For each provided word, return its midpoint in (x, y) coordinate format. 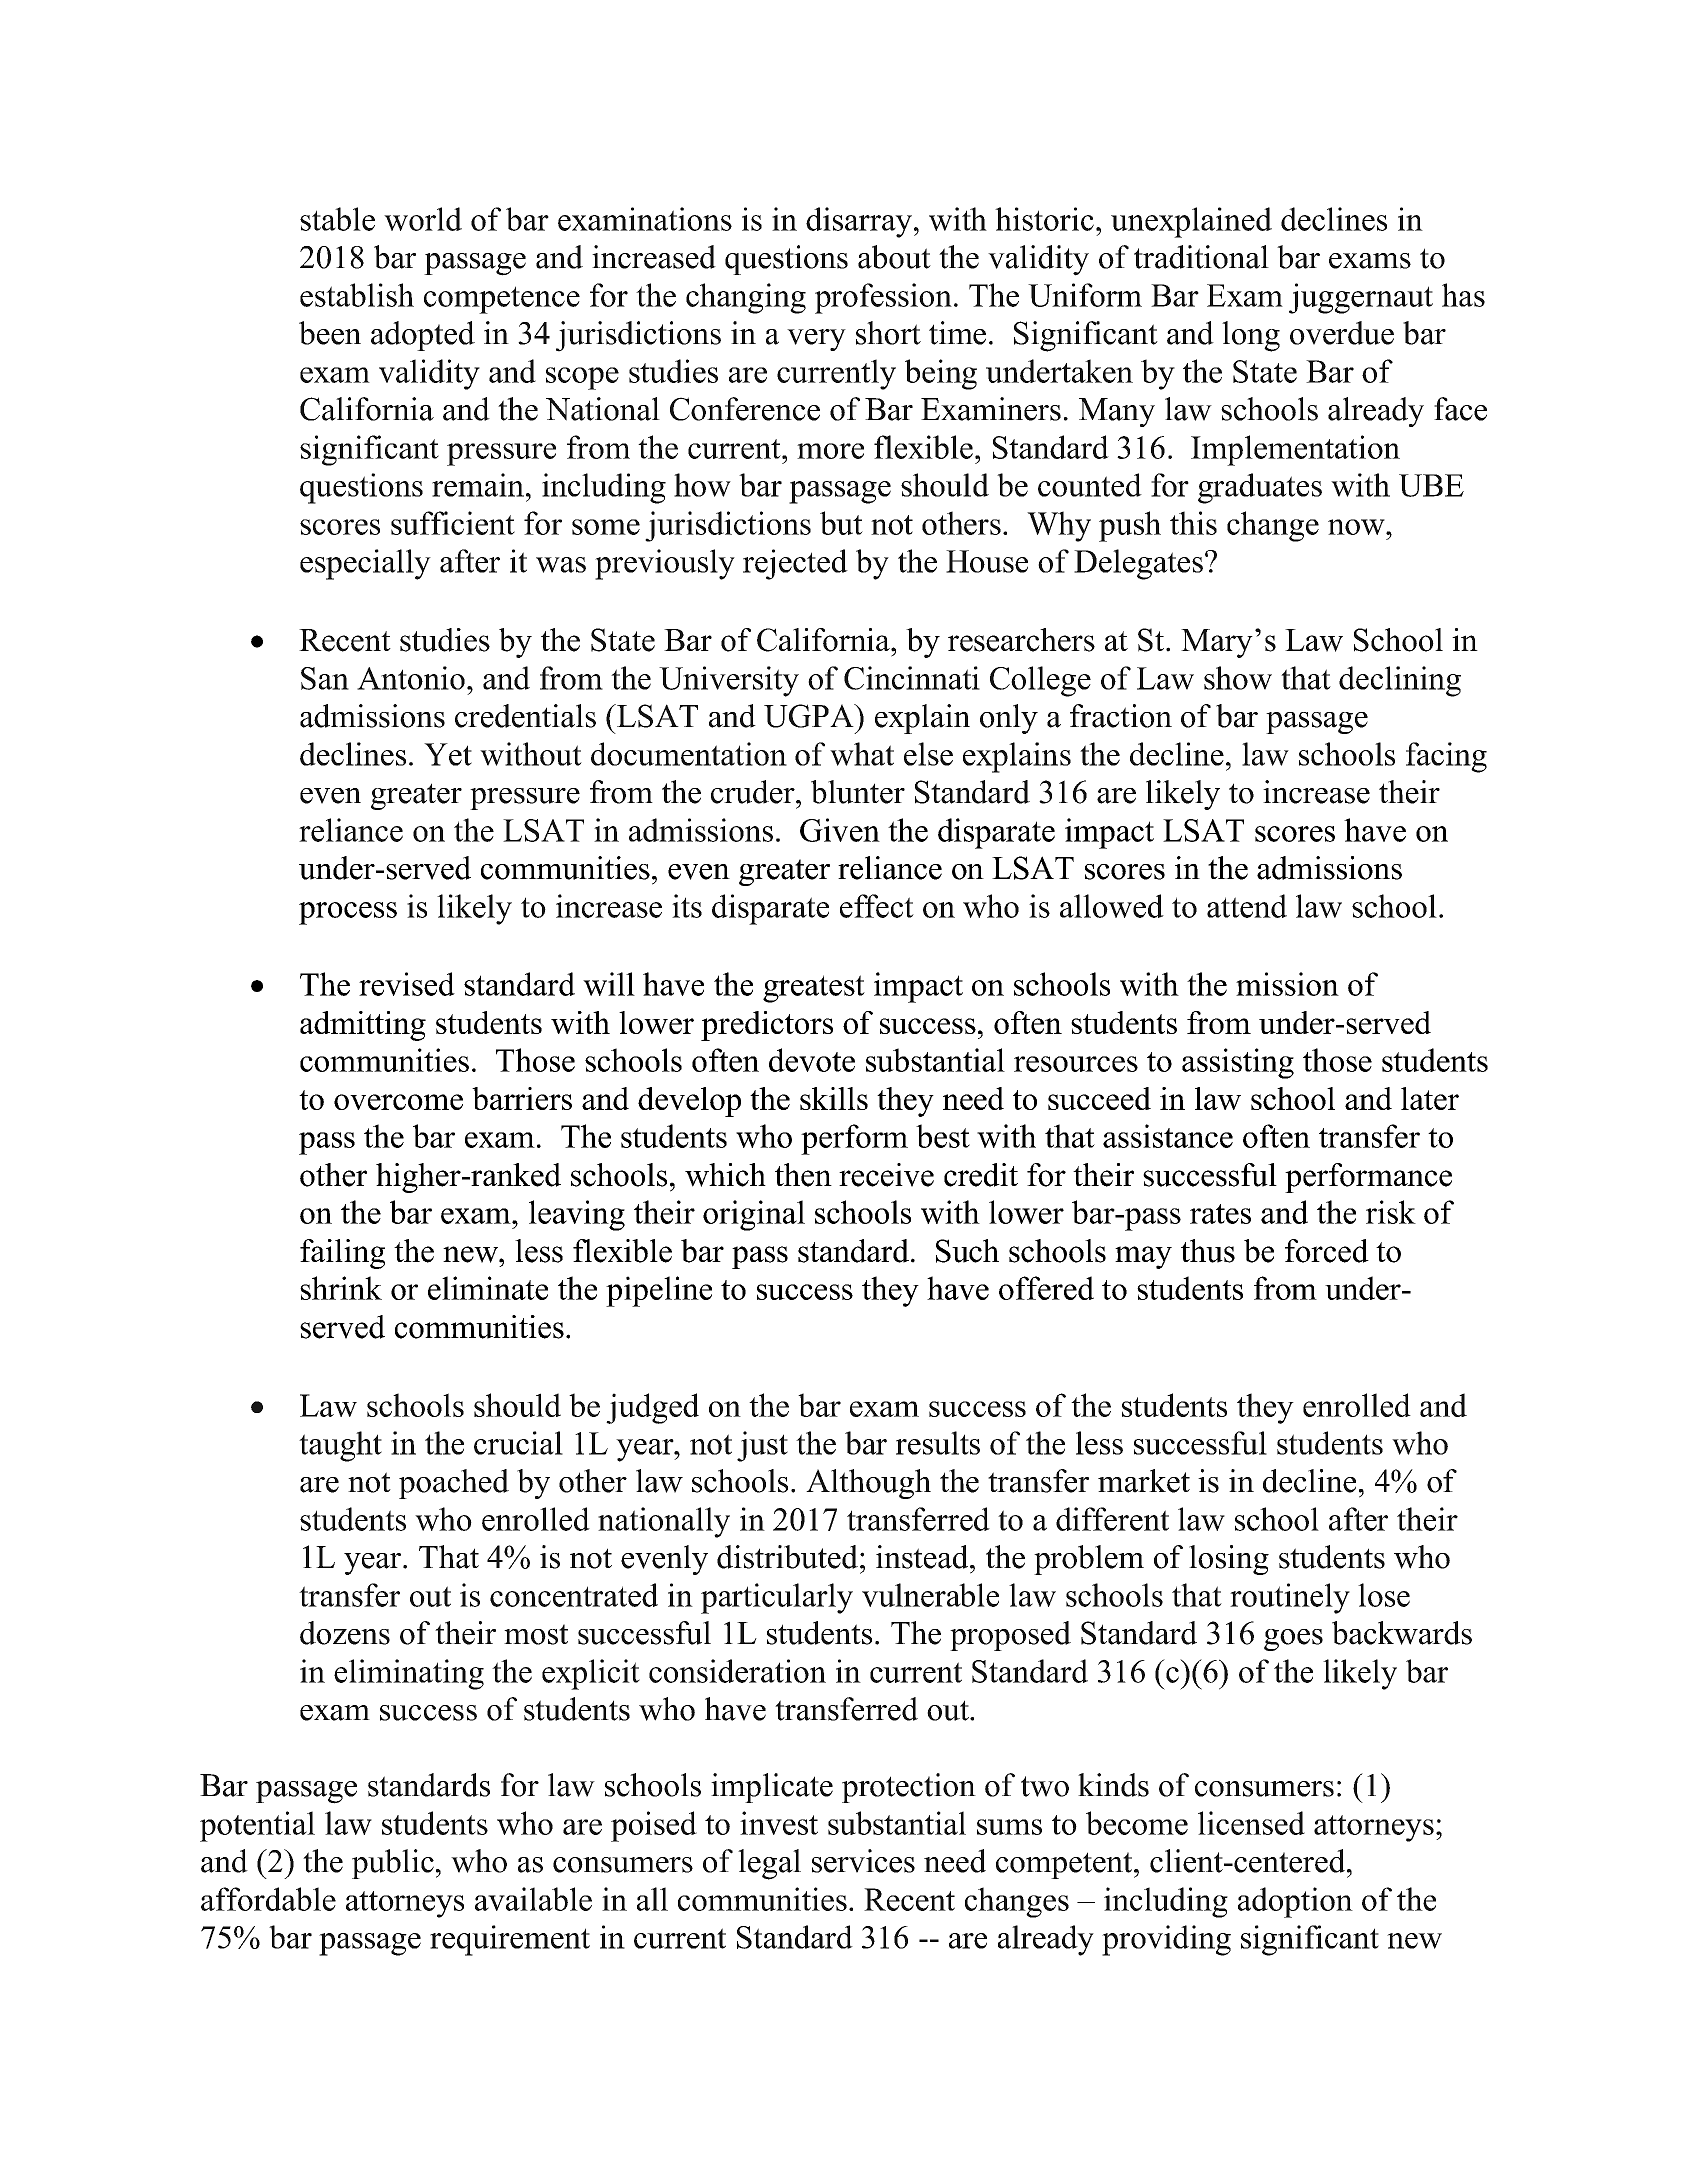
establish (357, 295)
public (393, 1864)
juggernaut (1361, 298)
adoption (1295, 1902)
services (863, 1861)
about (894, 257)
